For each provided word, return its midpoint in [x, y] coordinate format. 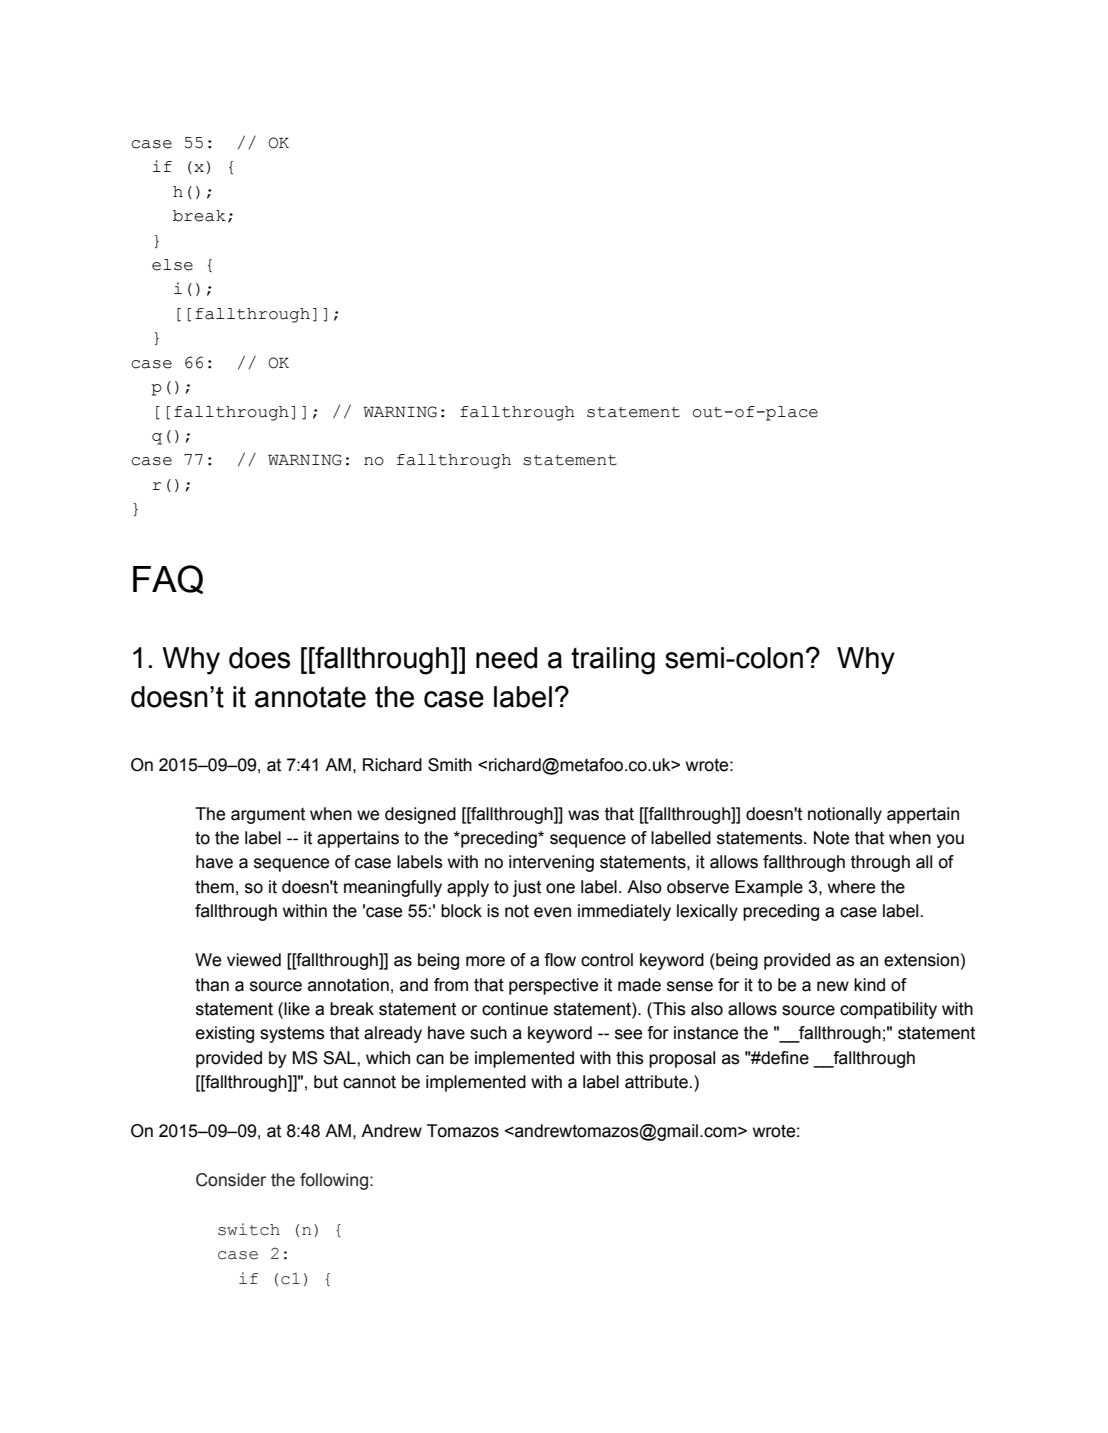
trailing [613, 661]
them [214, 887]
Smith [450, 765]
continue [515, 1009]
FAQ [168, 579]
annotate [310, 697]
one [560, 888]
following [334, 1181]
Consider [231, 1180]
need [506, 658]
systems [292, 1034]
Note [831, 838]
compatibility [888, 1010]
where [851, 887]
